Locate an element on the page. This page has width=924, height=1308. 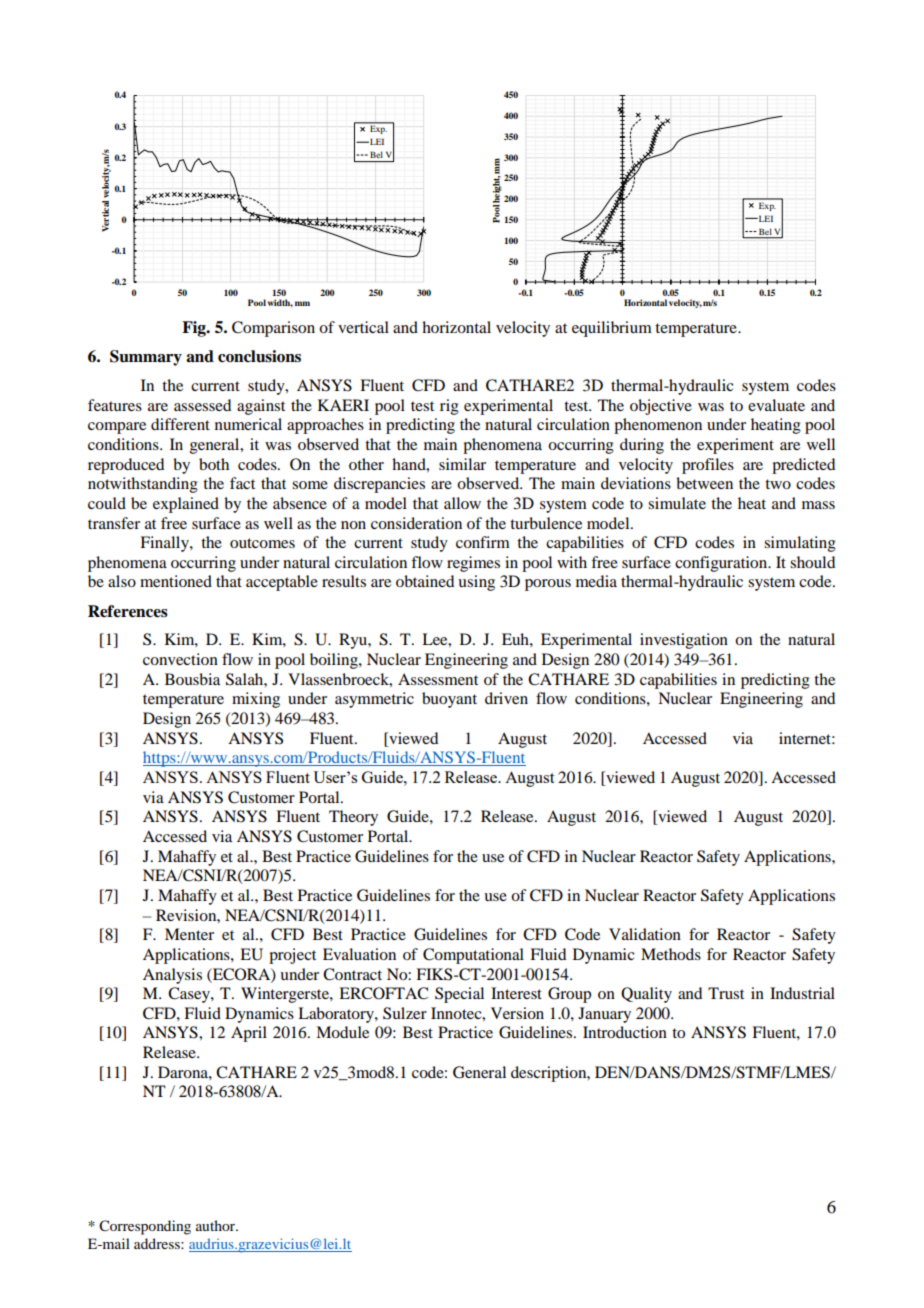
Casey is located at coordinates (190, 995).
